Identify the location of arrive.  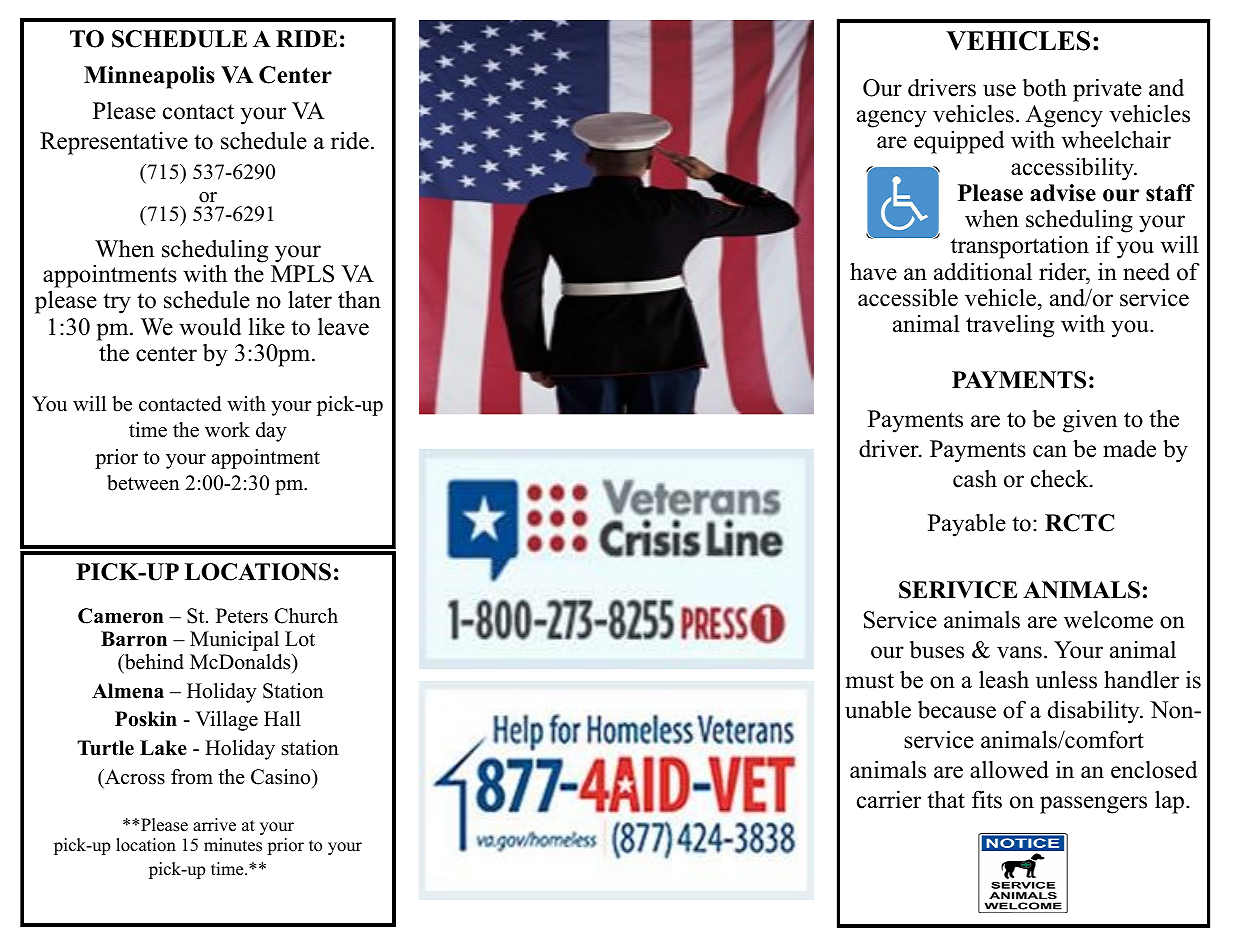
(214, 825).
